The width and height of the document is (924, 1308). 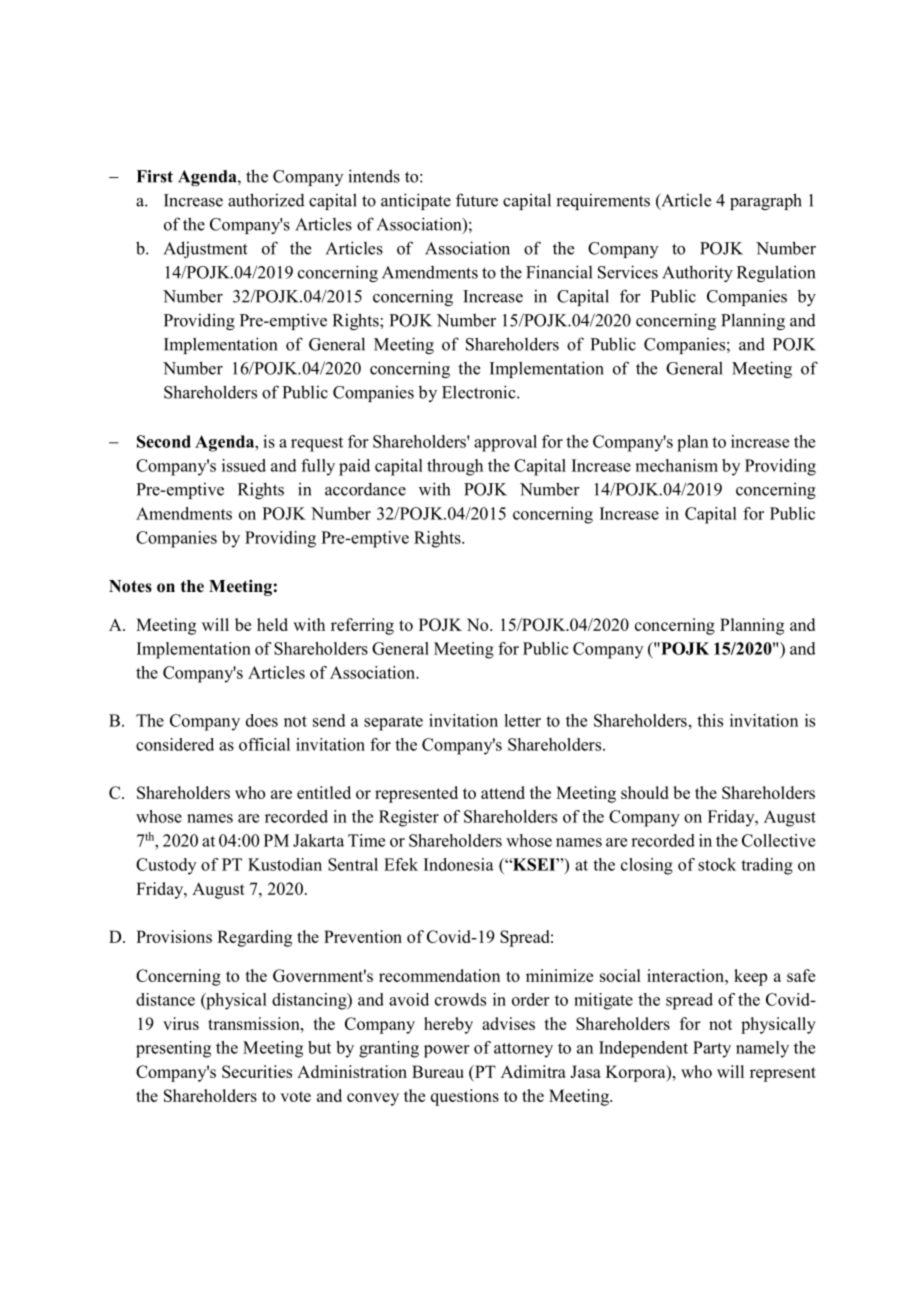 What do you see at coordinates (712, 1049) in the document?
I see `Party` at bounding box center [712, 1049].
